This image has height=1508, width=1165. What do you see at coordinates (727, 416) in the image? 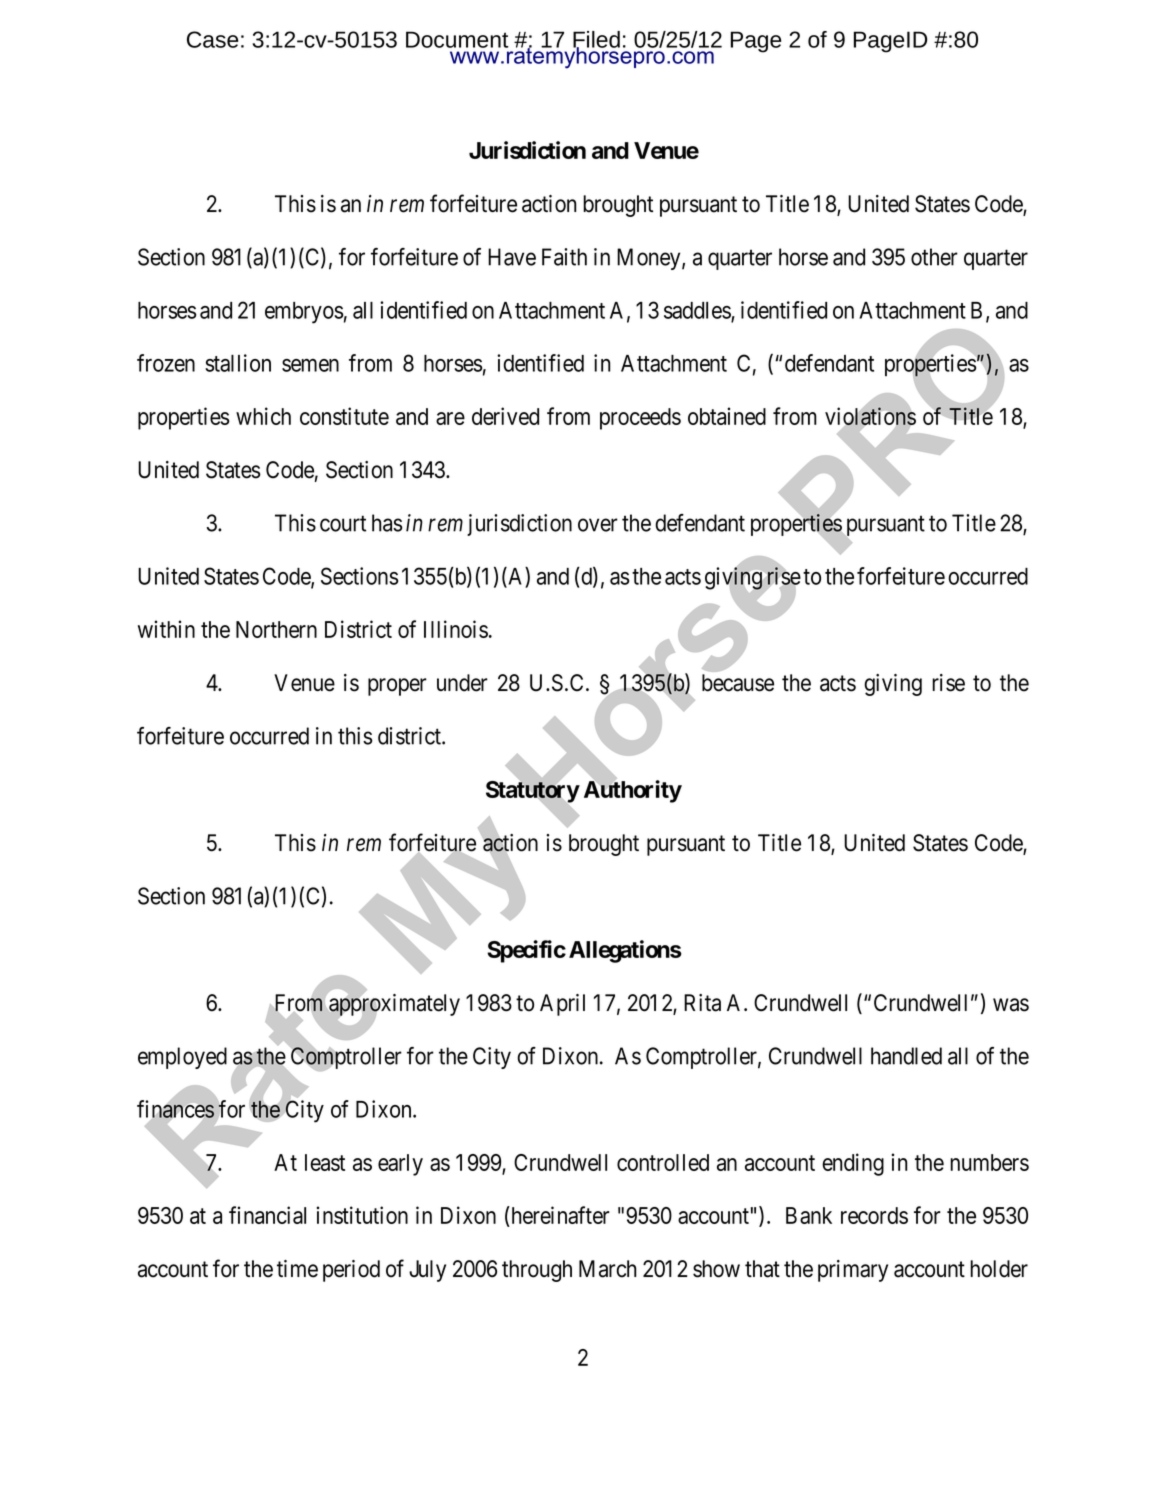
I see `obtained` at bounding box center [727, 416].
